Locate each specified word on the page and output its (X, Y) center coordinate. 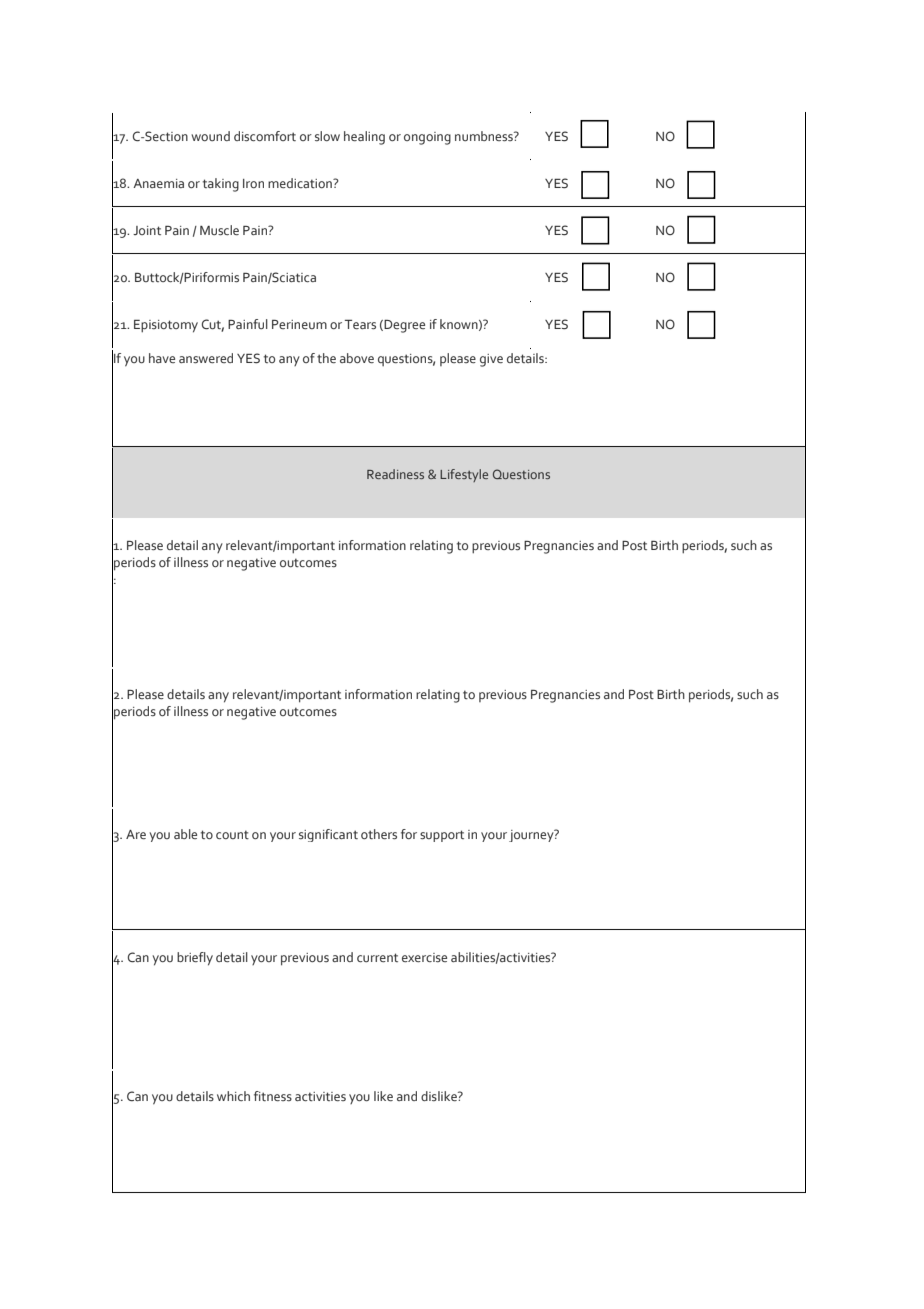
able (185, 834)
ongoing (427, 138)
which (233, 1096)
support (442, 836)
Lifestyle (464, 475)
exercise (424, 957)
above (357, 358)
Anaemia (158, 183)
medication (301, 183)
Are (136, 834)
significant (328, 835)
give (491, 360)
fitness (273, 1096)
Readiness (395, 474)
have (162, 358)
